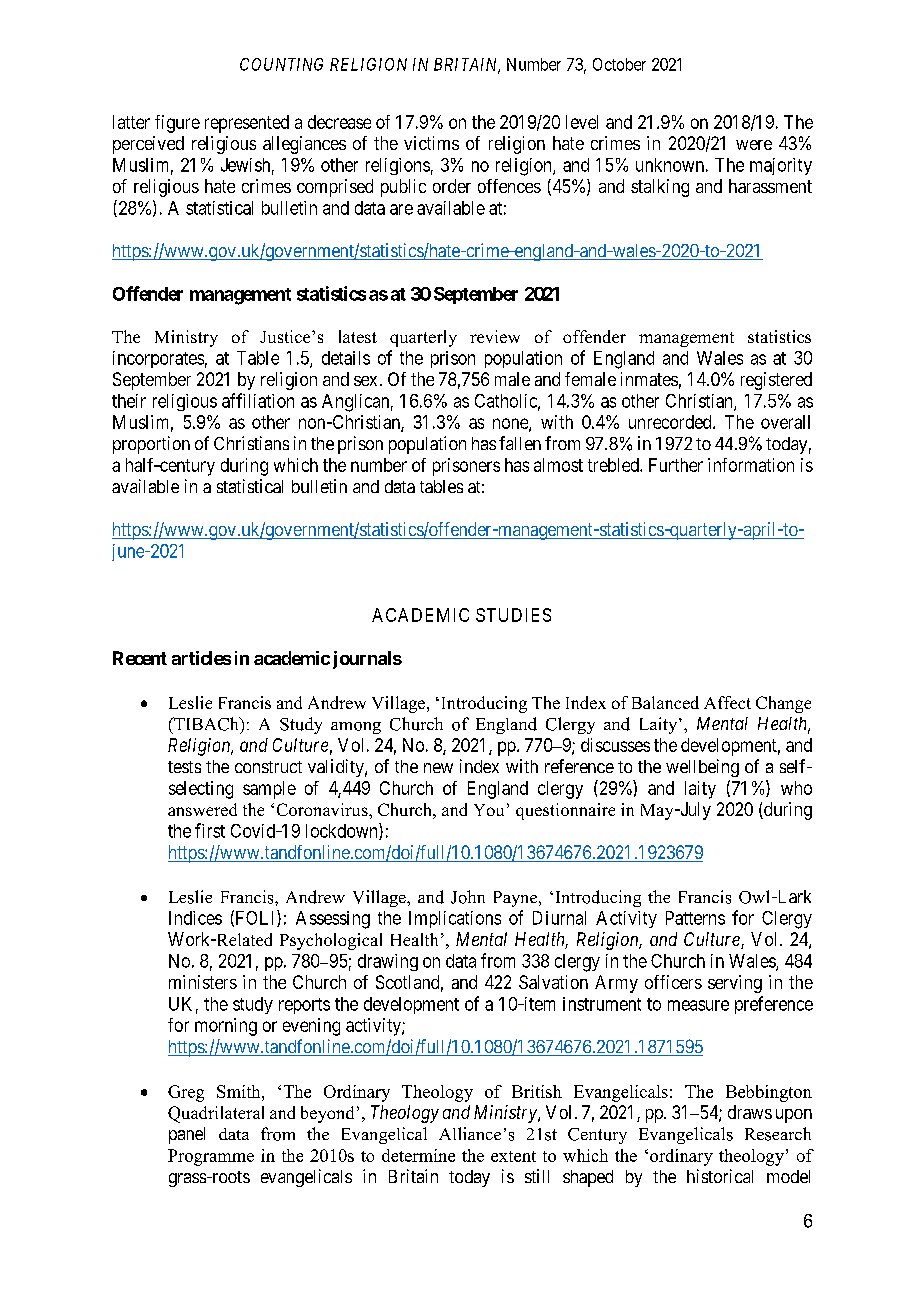 The image size is (924, 1308). Describe the element at coordinates (211, 1157) in the screenshot. I see `Programme` at that location.
